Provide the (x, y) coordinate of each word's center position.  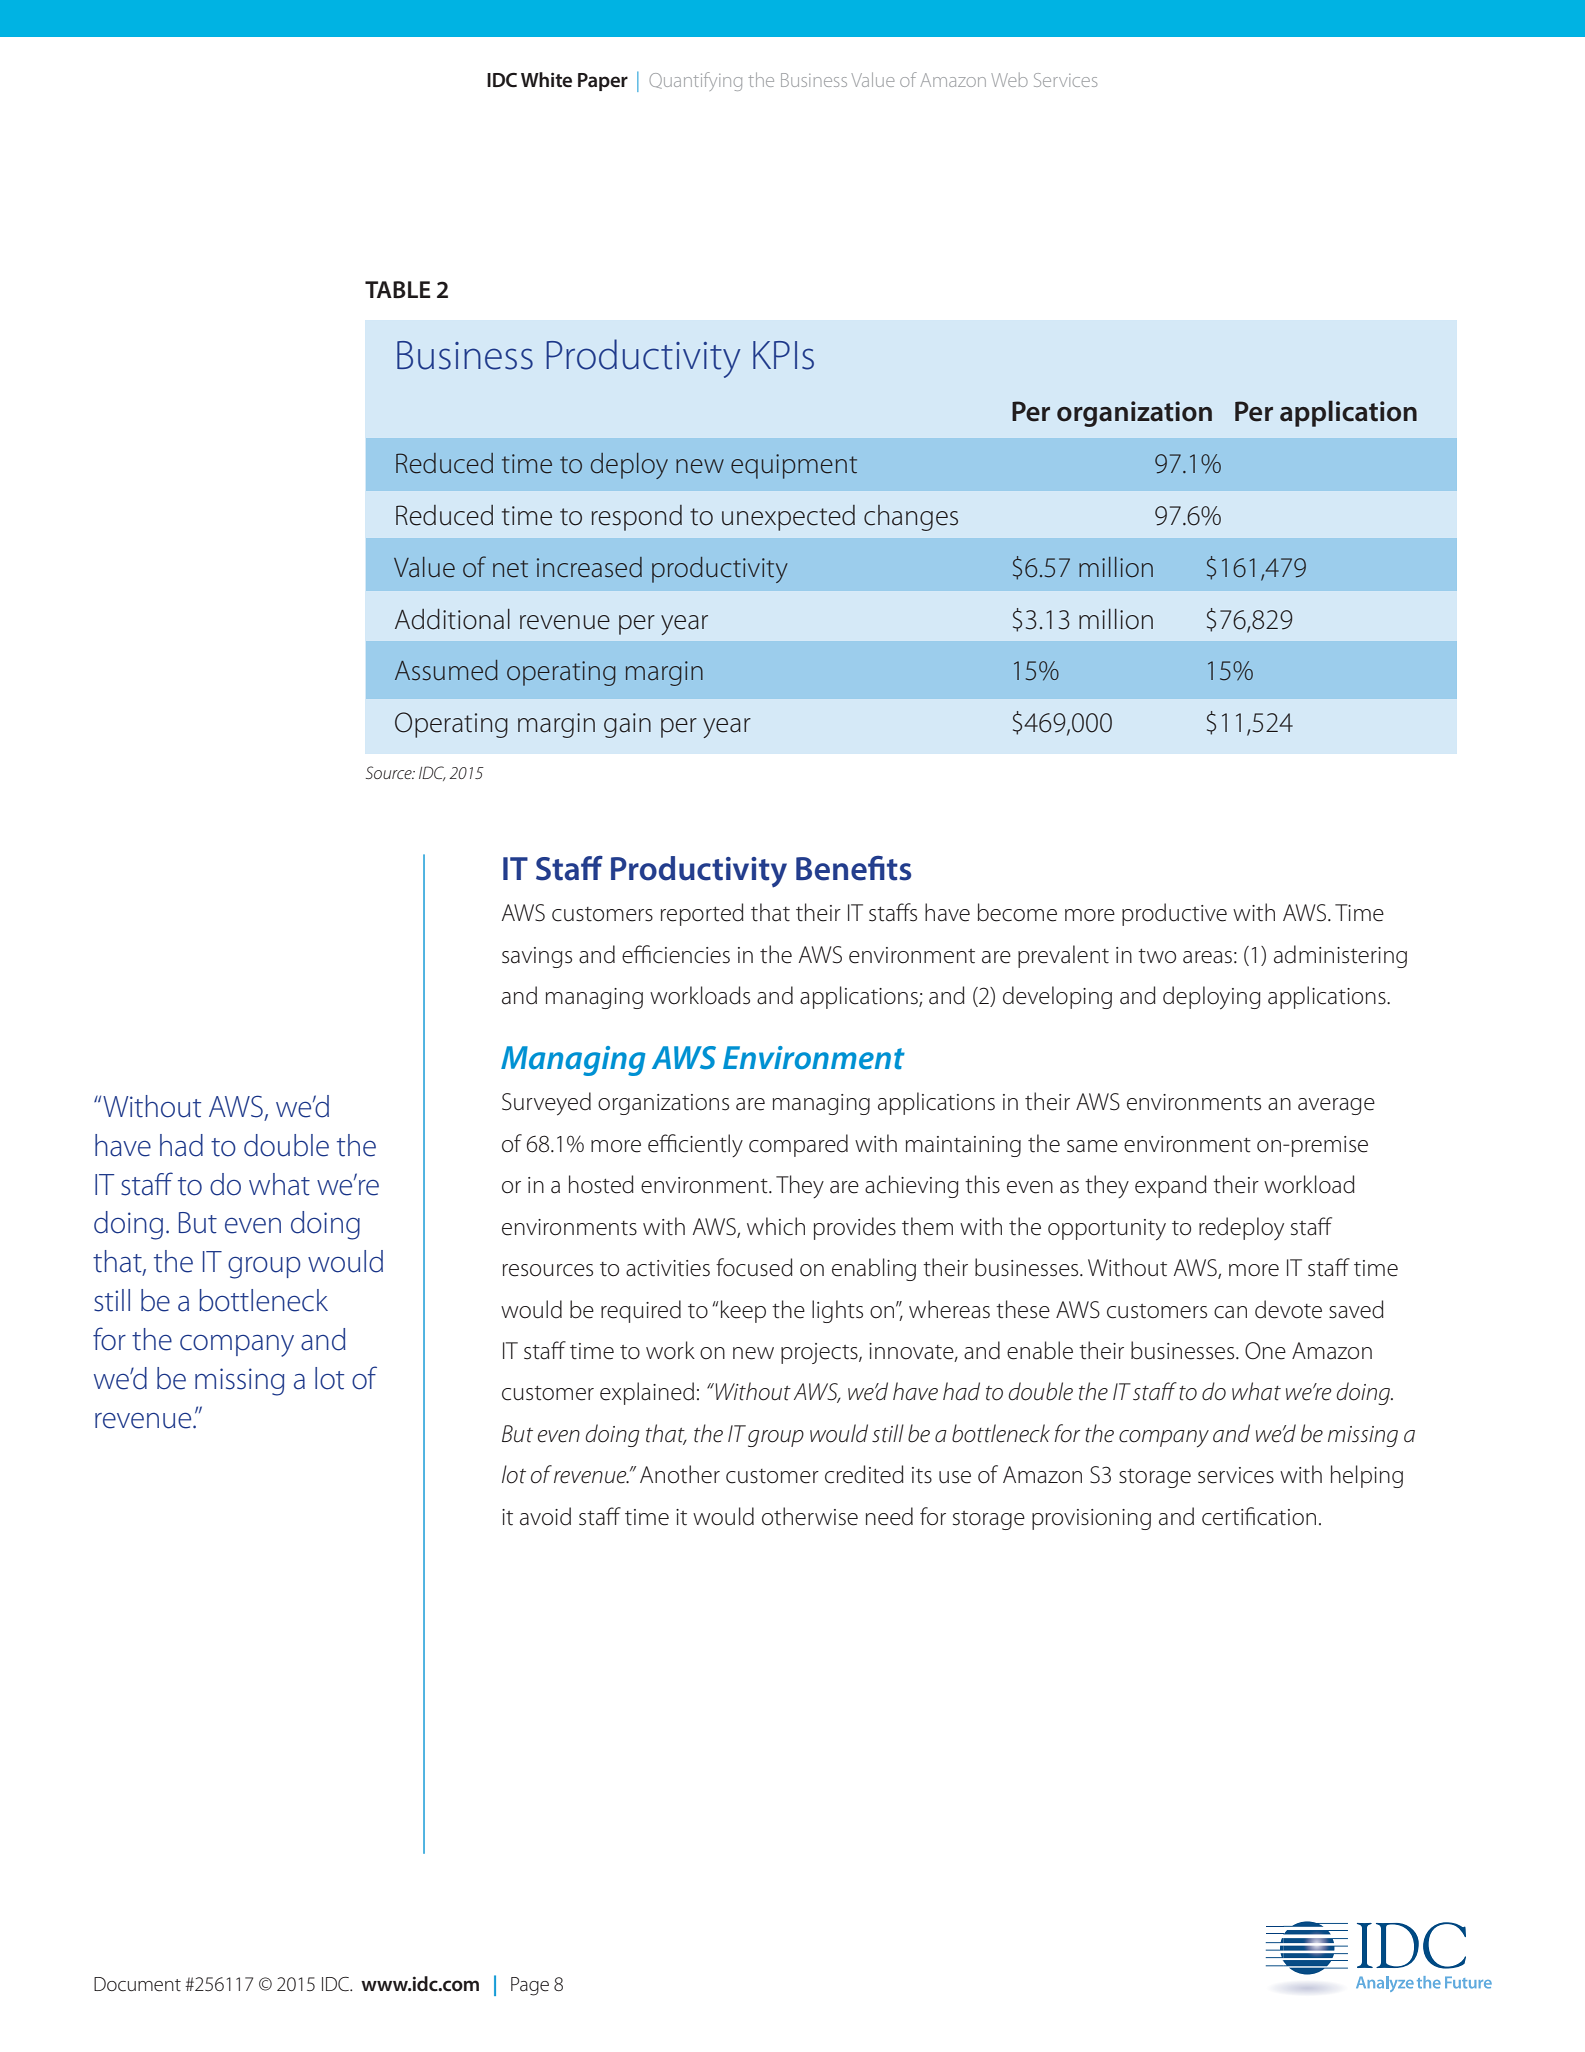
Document (137, 1984)
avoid (545, 1516)
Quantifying (695, 81)
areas (1207, 957)
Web (1009, 80)
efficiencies (676, 954)
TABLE (398, 289)
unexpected (788, 518)
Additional (452, 619)
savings (537, 957)
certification (1259, 1516)
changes (911, 518)
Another (680, 1474)
